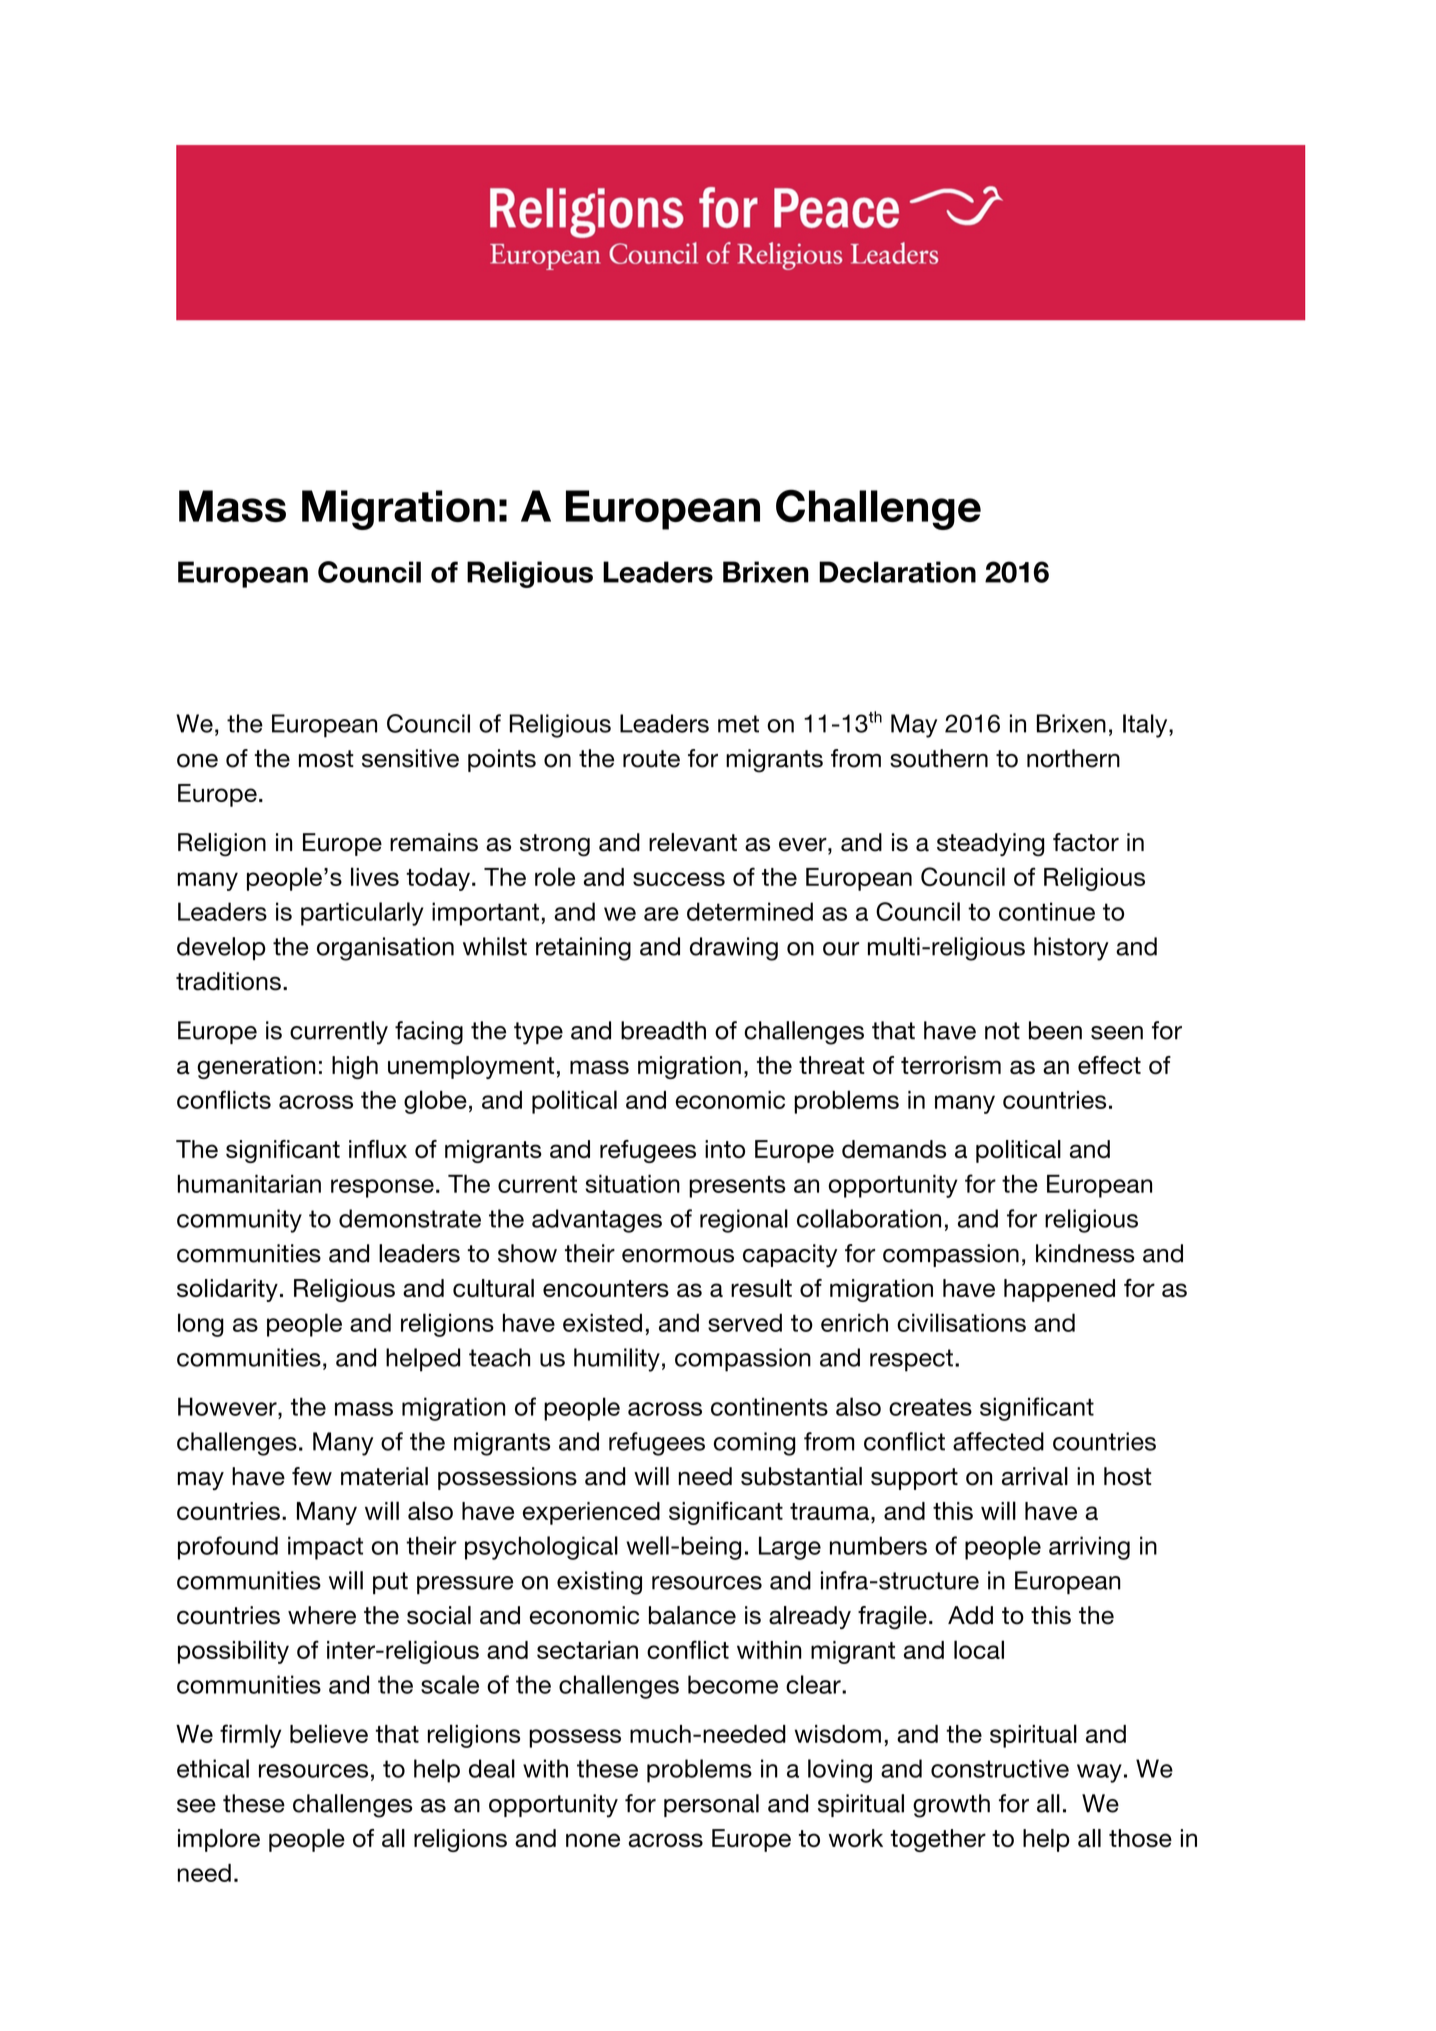  I want to click on met, so click(738, 724).
